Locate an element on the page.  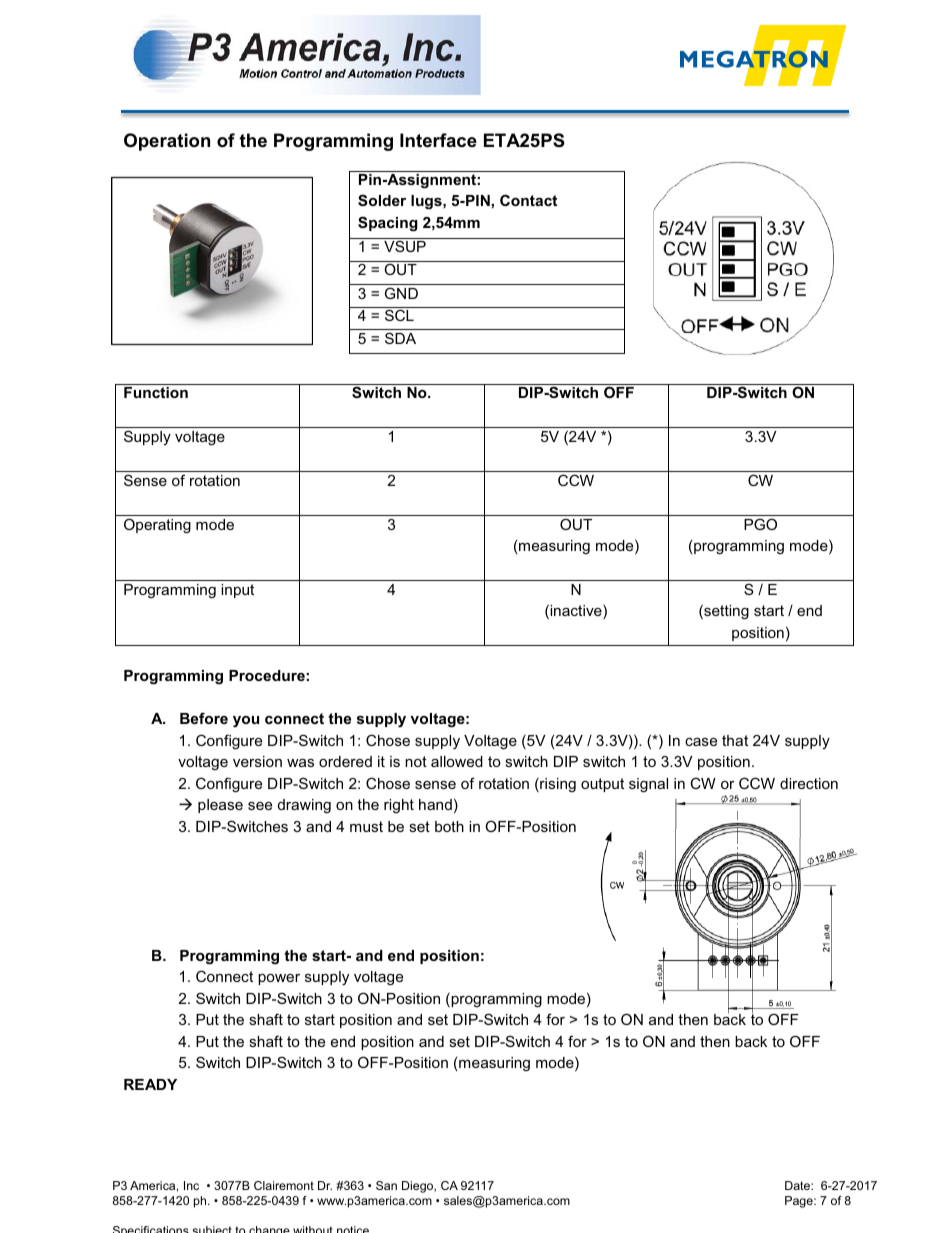
allowed is located at coordinates (457, 761).
